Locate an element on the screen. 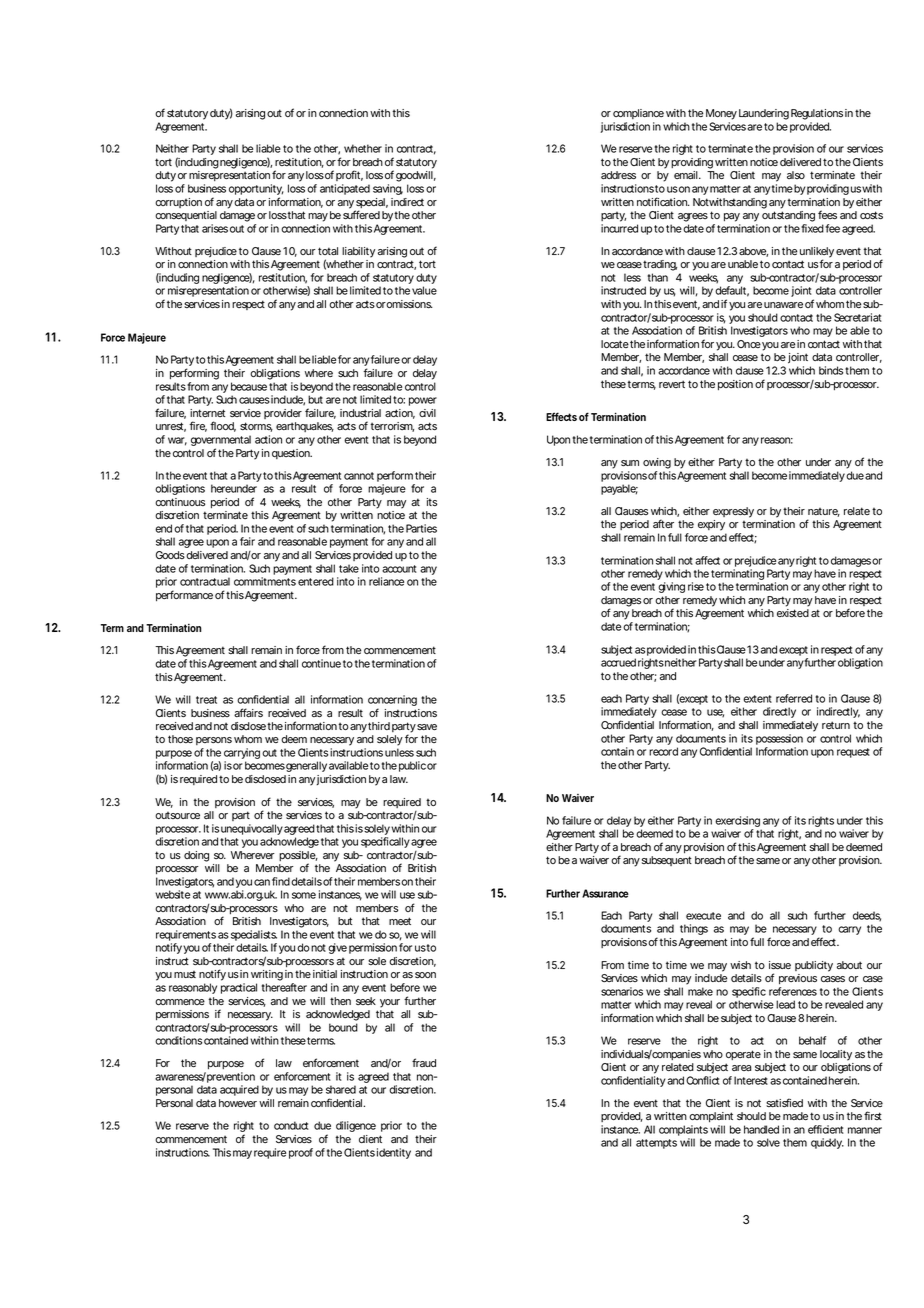  corruption is located at coordinates (178, 203).
